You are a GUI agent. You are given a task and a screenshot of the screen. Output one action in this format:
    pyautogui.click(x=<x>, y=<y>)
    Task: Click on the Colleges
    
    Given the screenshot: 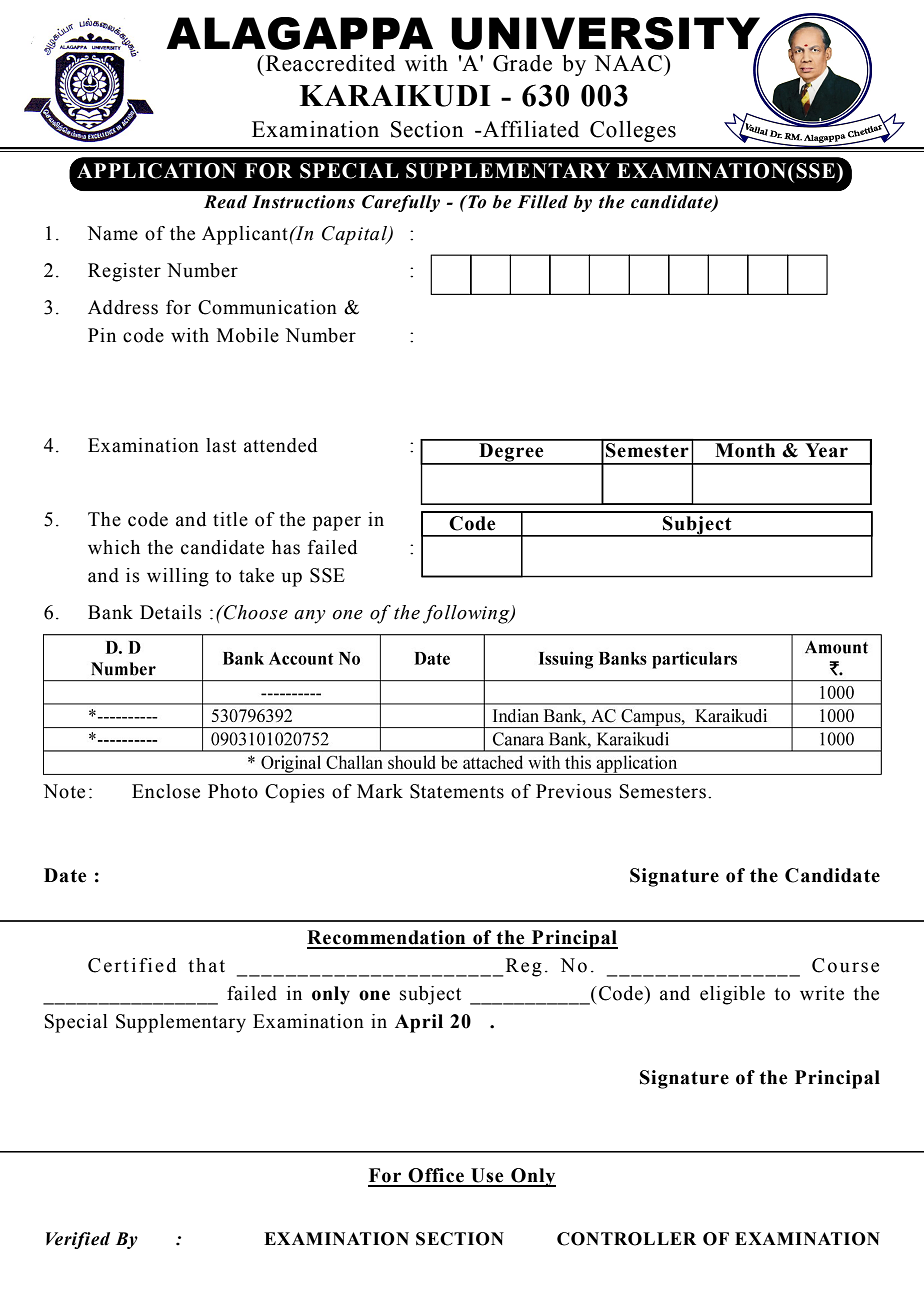 What is the action you would take?
    pyautogui.click(x=633, y=131)
